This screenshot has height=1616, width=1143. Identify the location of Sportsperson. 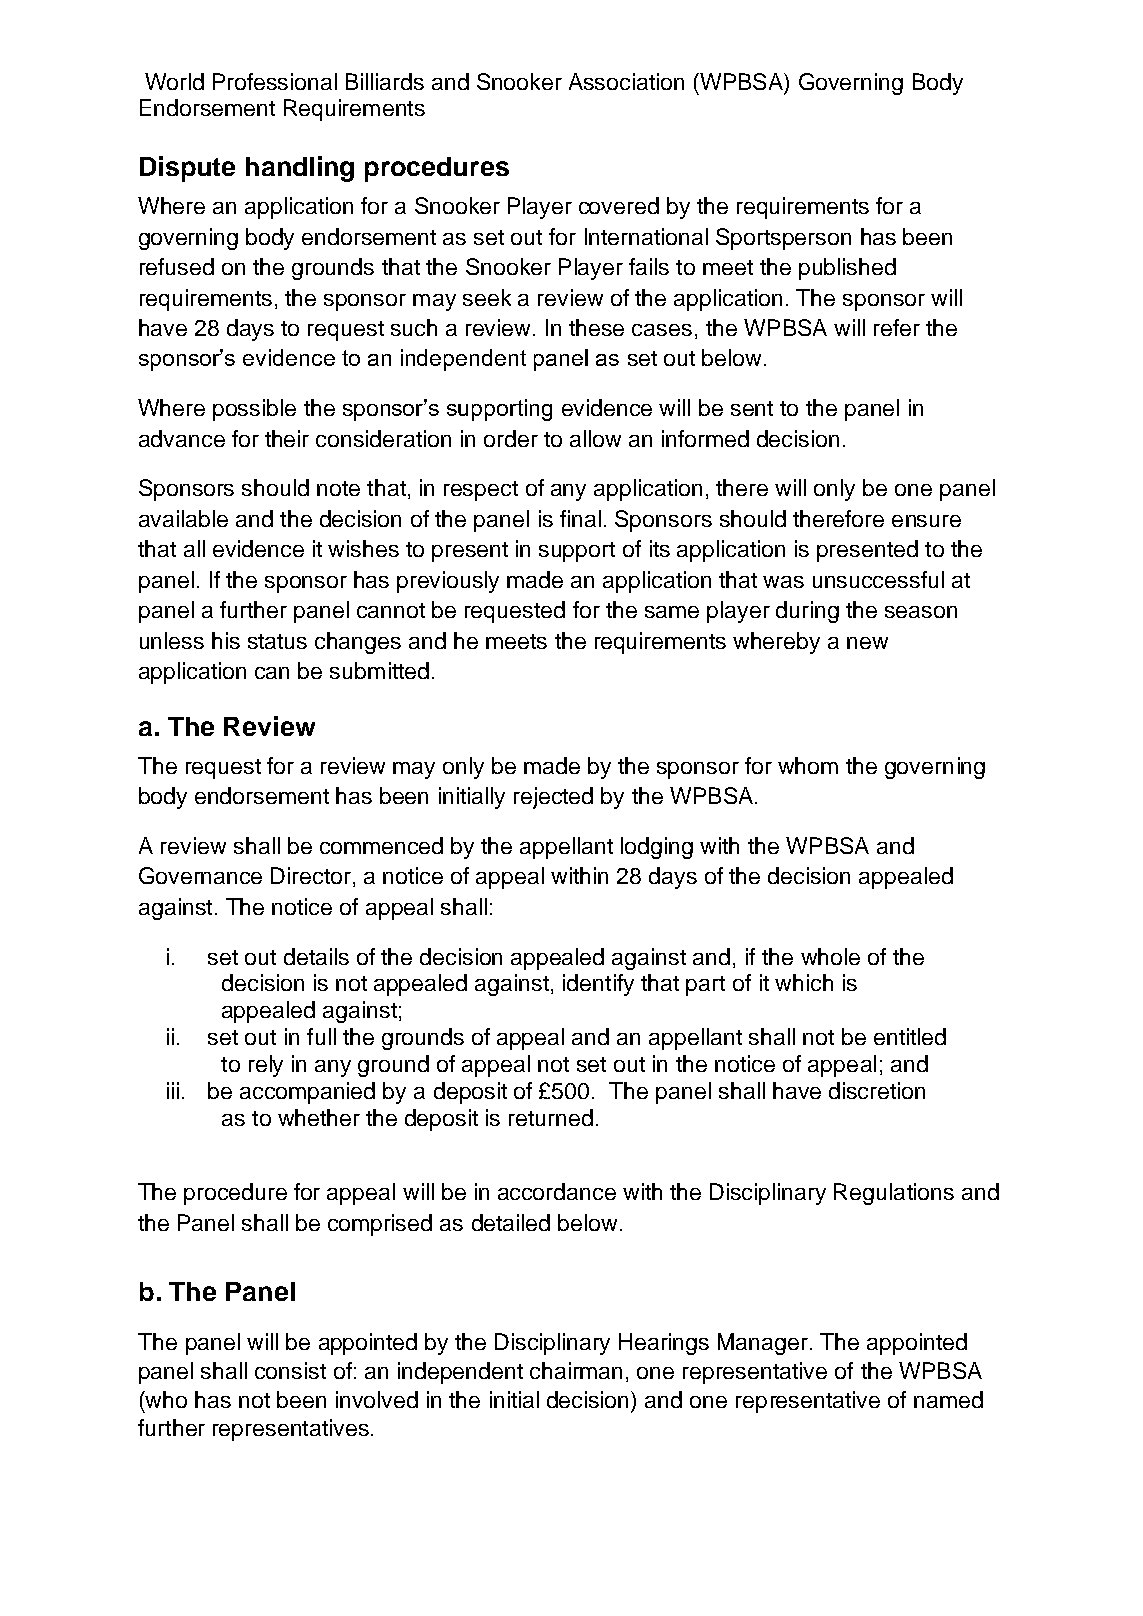
(783, 239).
